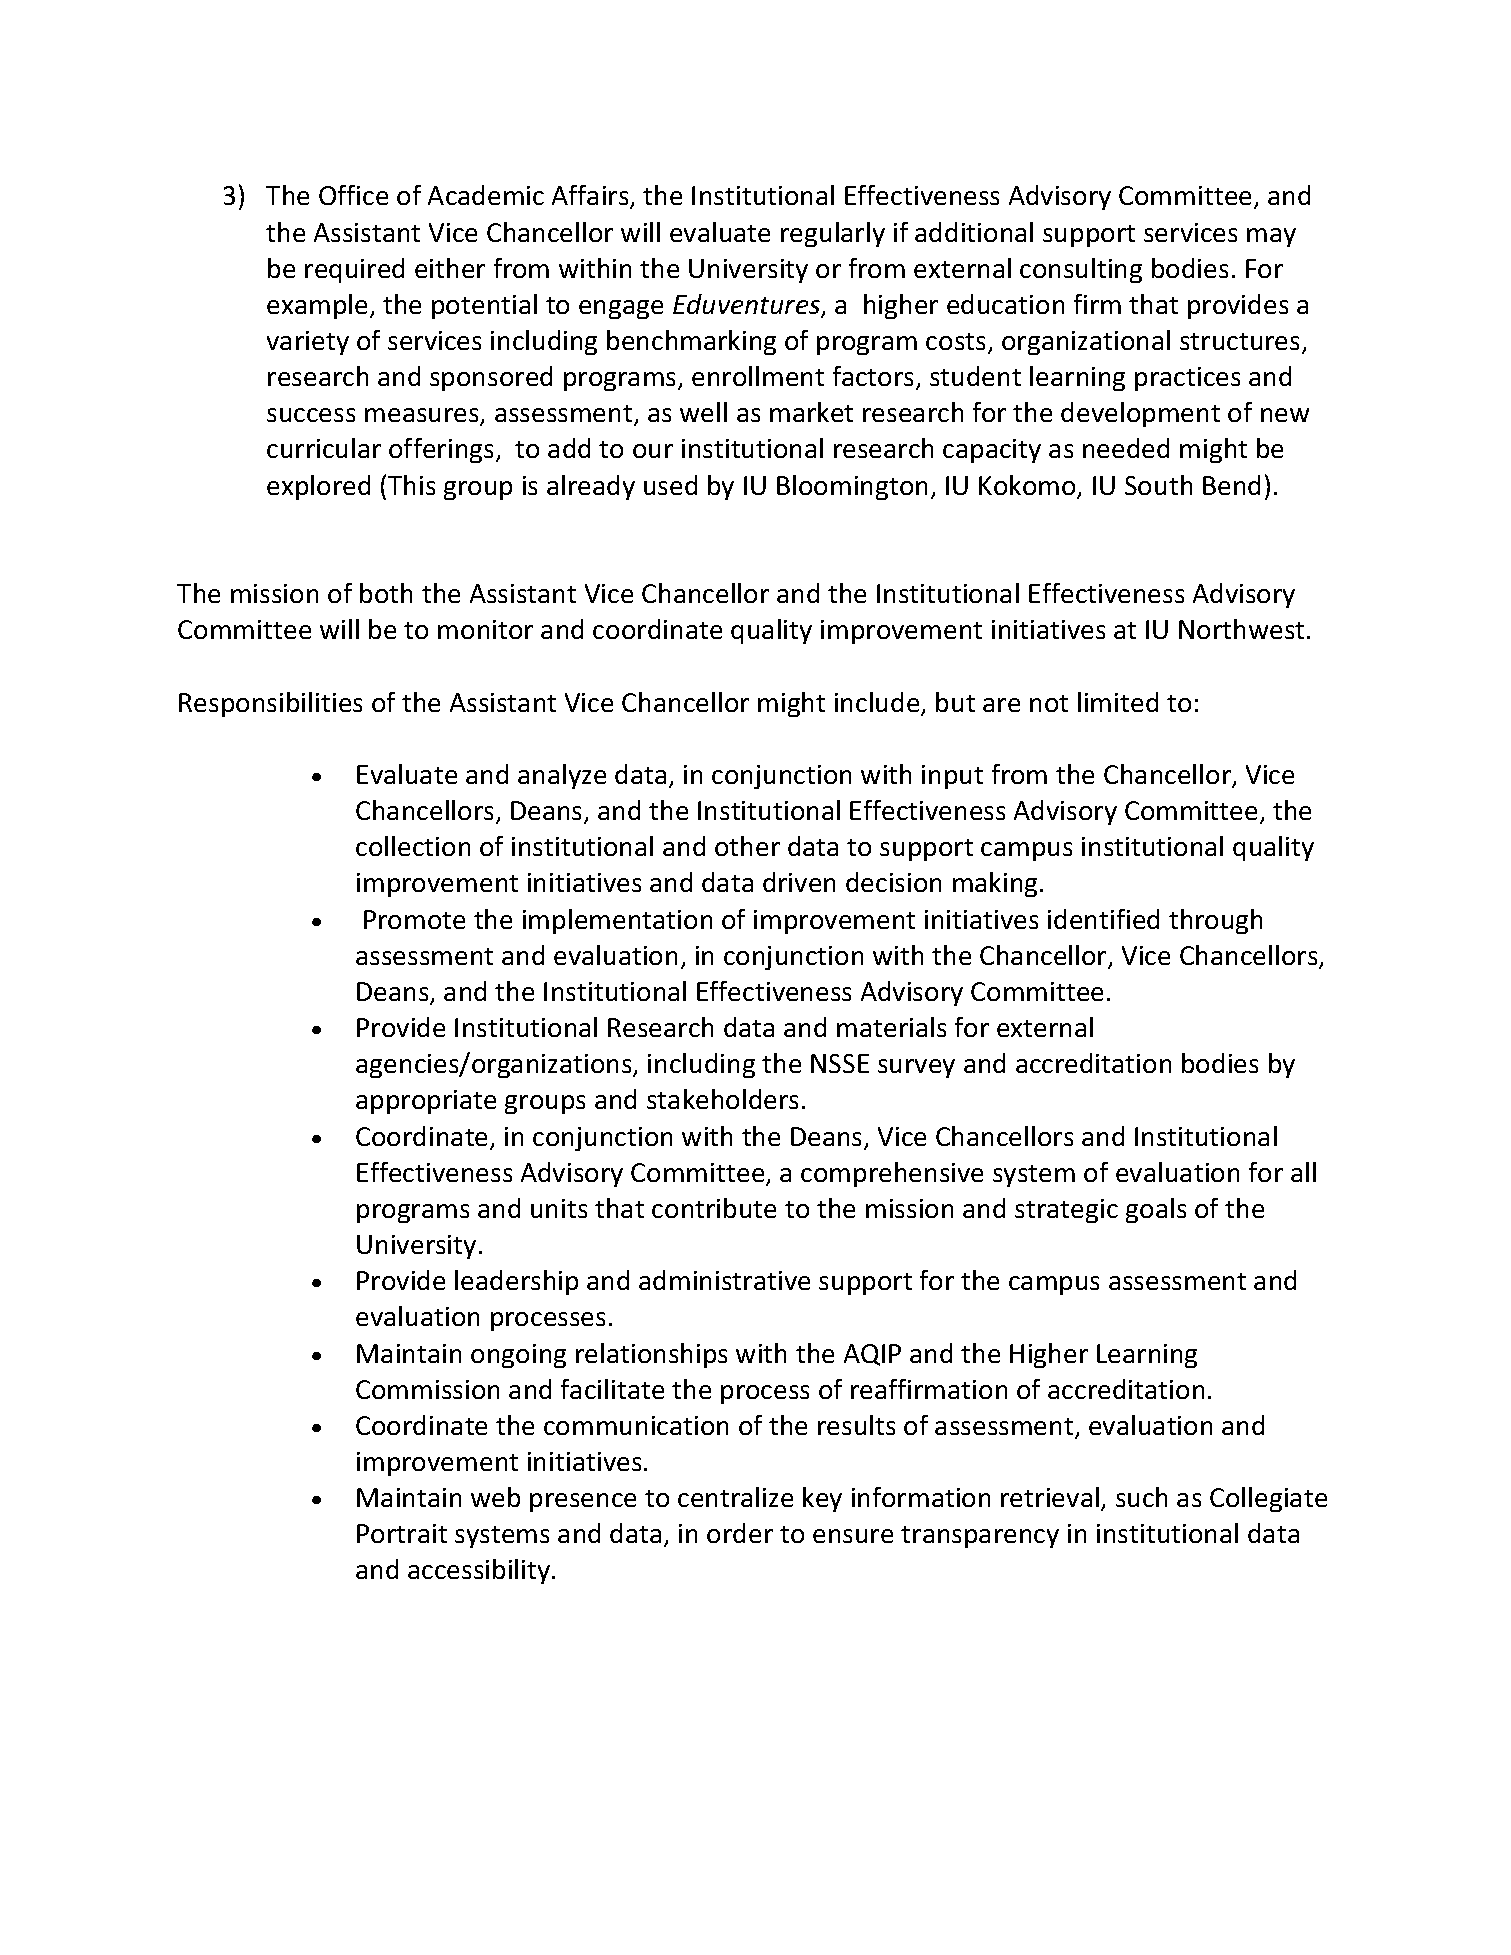 The width and height of the page is (1511, 1955). I want to click on collection, so click(413, 846).
